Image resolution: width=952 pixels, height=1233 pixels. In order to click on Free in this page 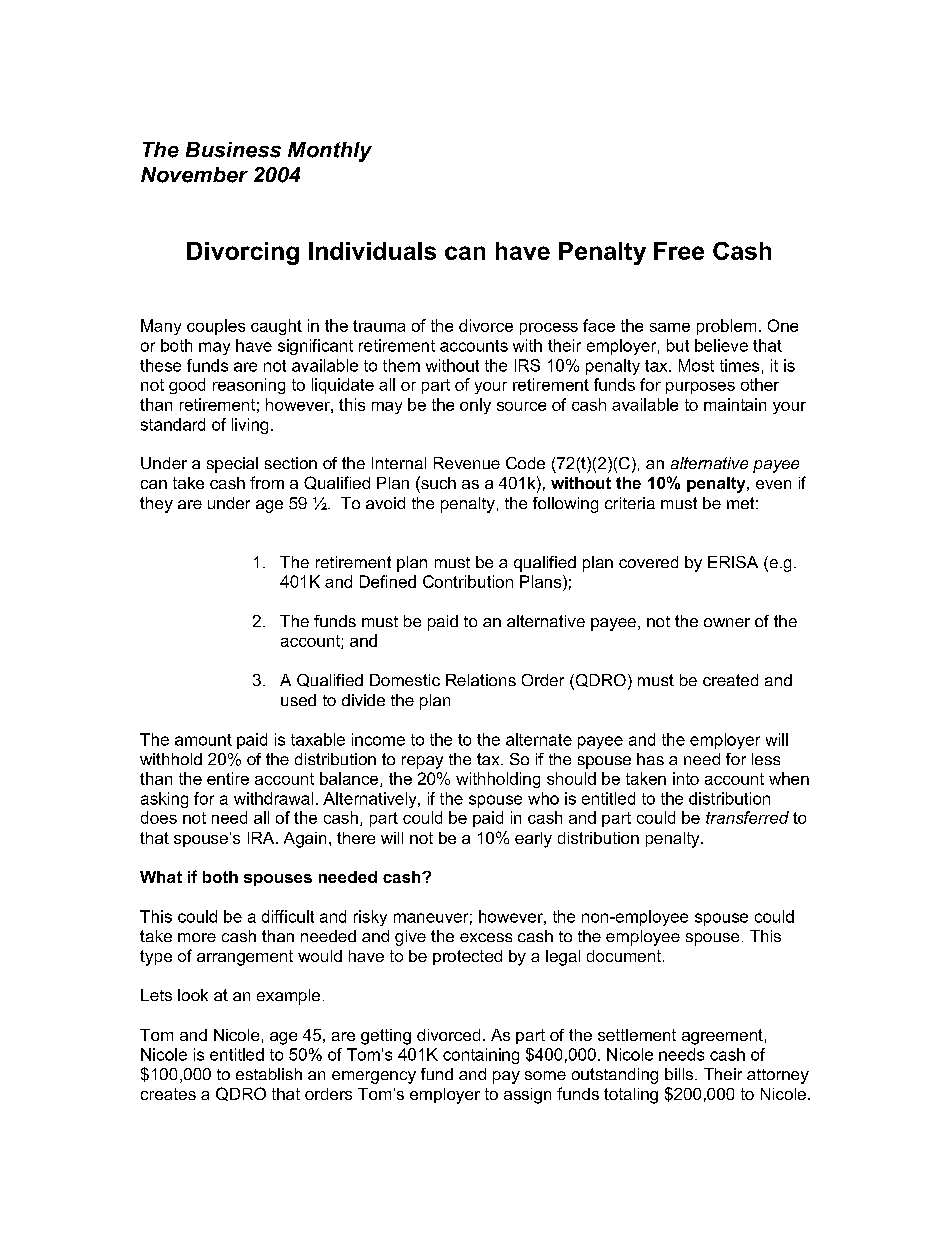, I will do `click(679, 251)`.
